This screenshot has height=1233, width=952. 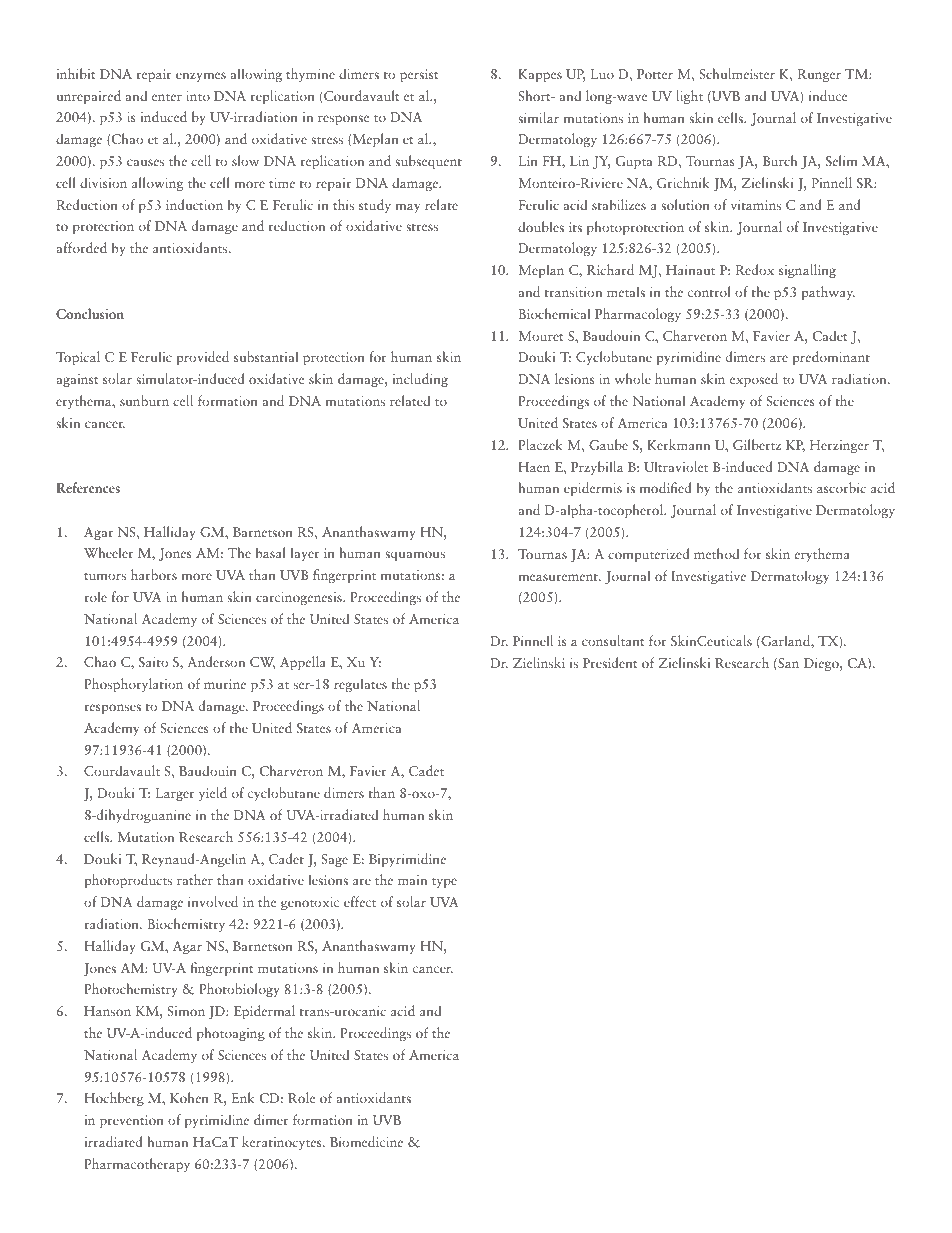 I want to click on persist, so click(x=419, y=75).
